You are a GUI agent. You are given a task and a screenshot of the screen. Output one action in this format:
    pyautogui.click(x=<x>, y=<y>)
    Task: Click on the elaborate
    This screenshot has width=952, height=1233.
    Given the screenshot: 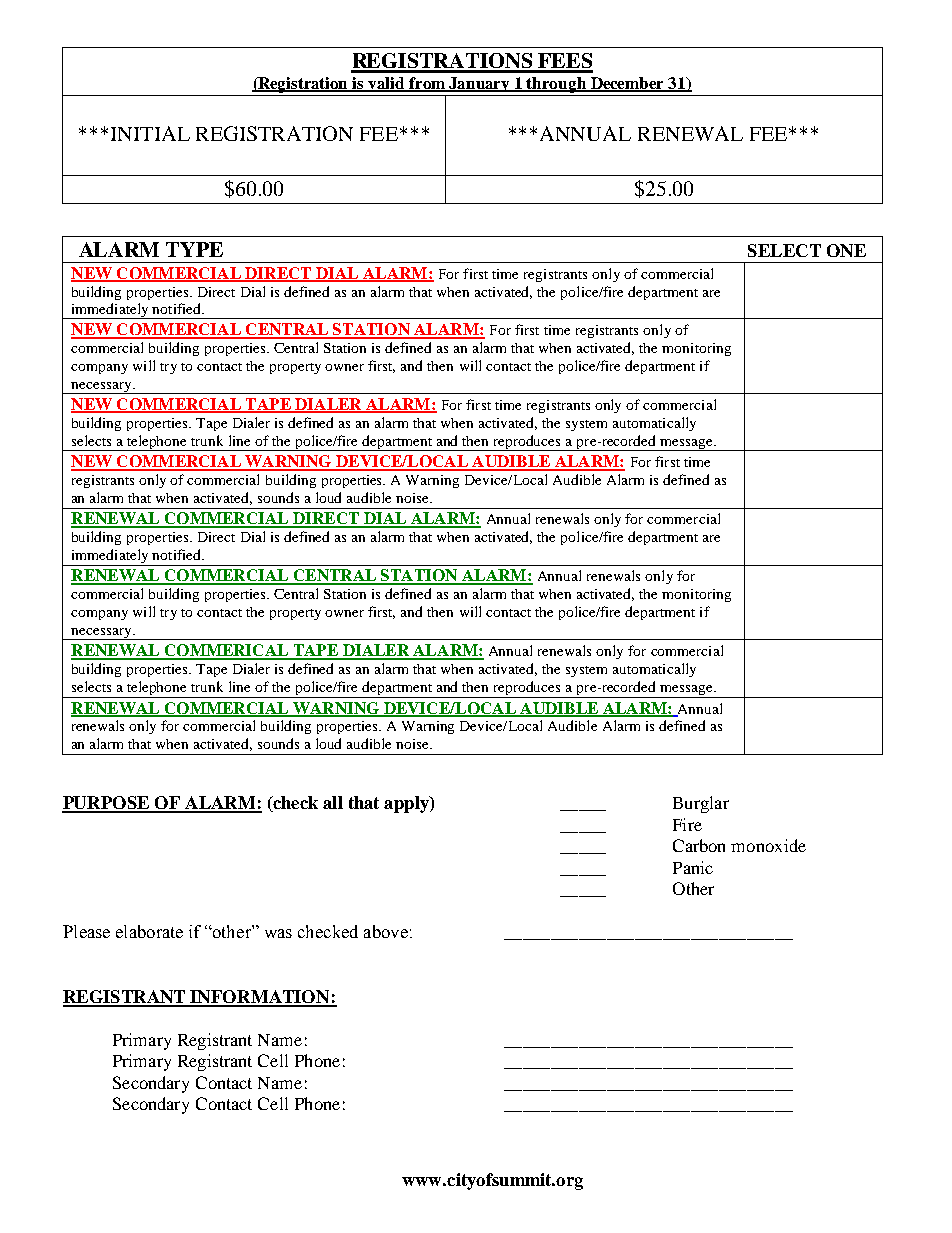 What is the action you would take?
    pyautogui.click(x=149, y=931)
